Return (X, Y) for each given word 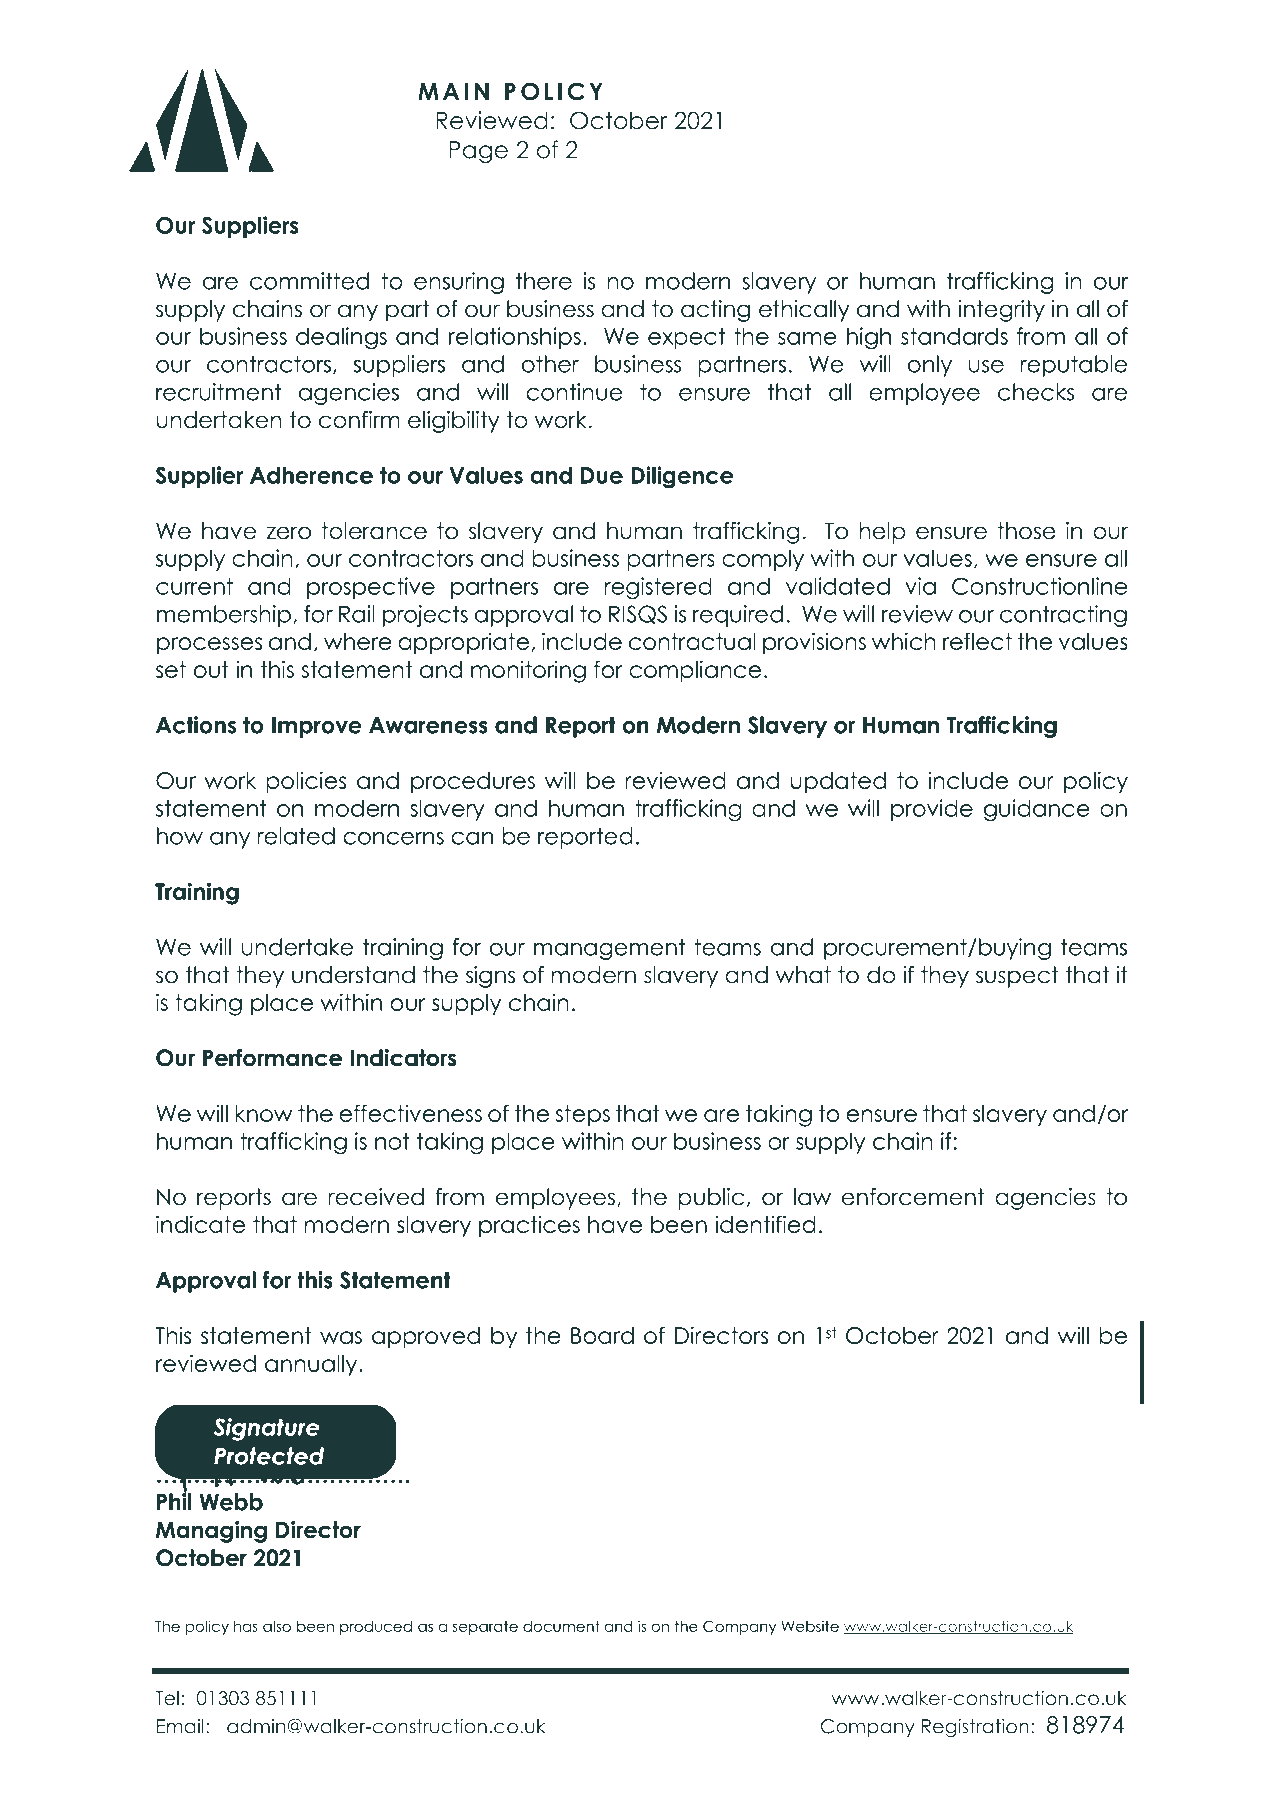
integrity (1002, 311)
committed (309, 281)
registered (658, 588)
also (277, 1626)
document (561, 1626)
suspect (1017, 977)
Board (602, 1335)
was (341, 1337)
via (920, 586)
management (609, 949)
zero (288, 533)
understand (353, 975)
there (544, 281)
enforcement (913, 1197)
